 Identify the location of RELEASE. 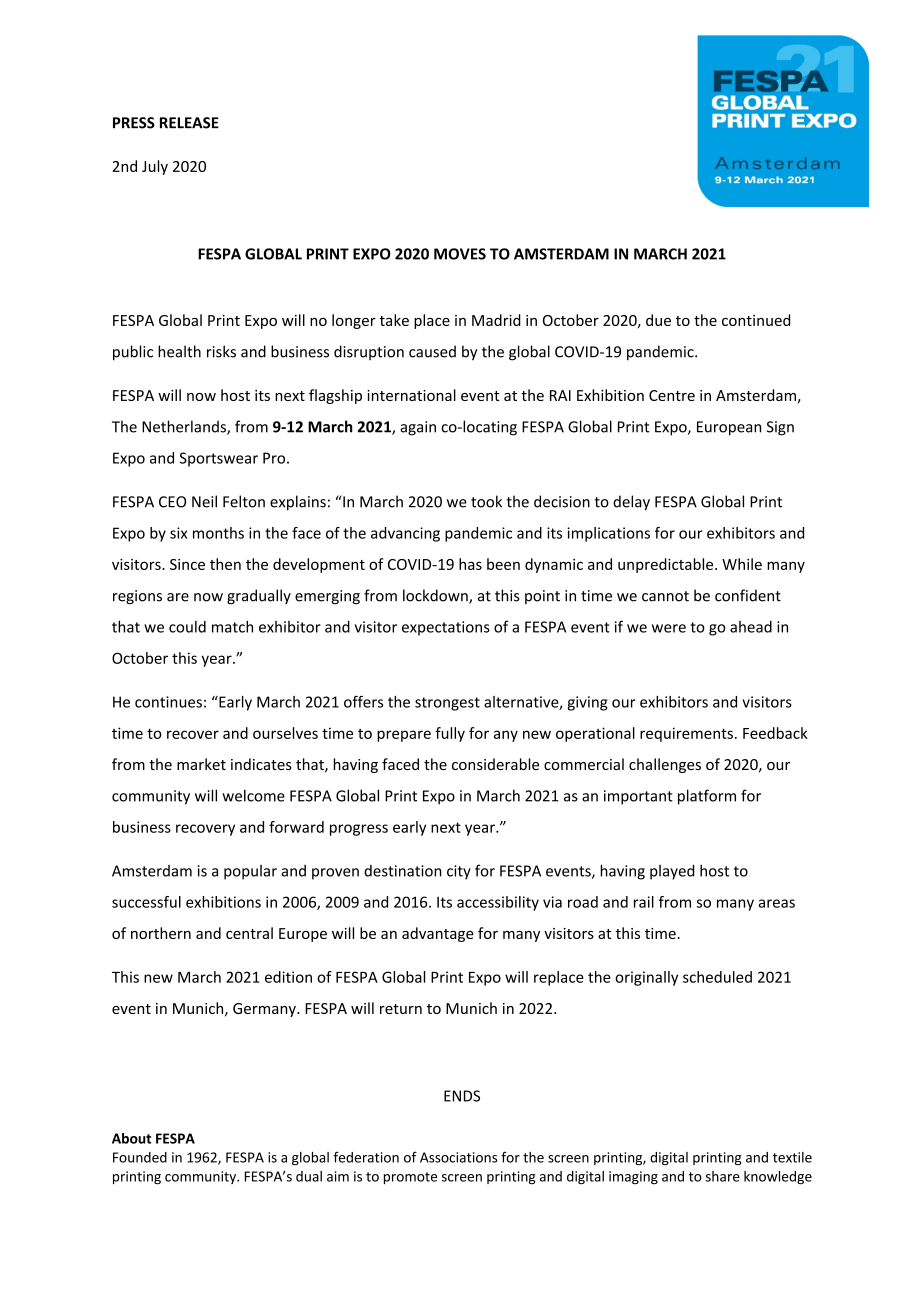
(189, 123).
